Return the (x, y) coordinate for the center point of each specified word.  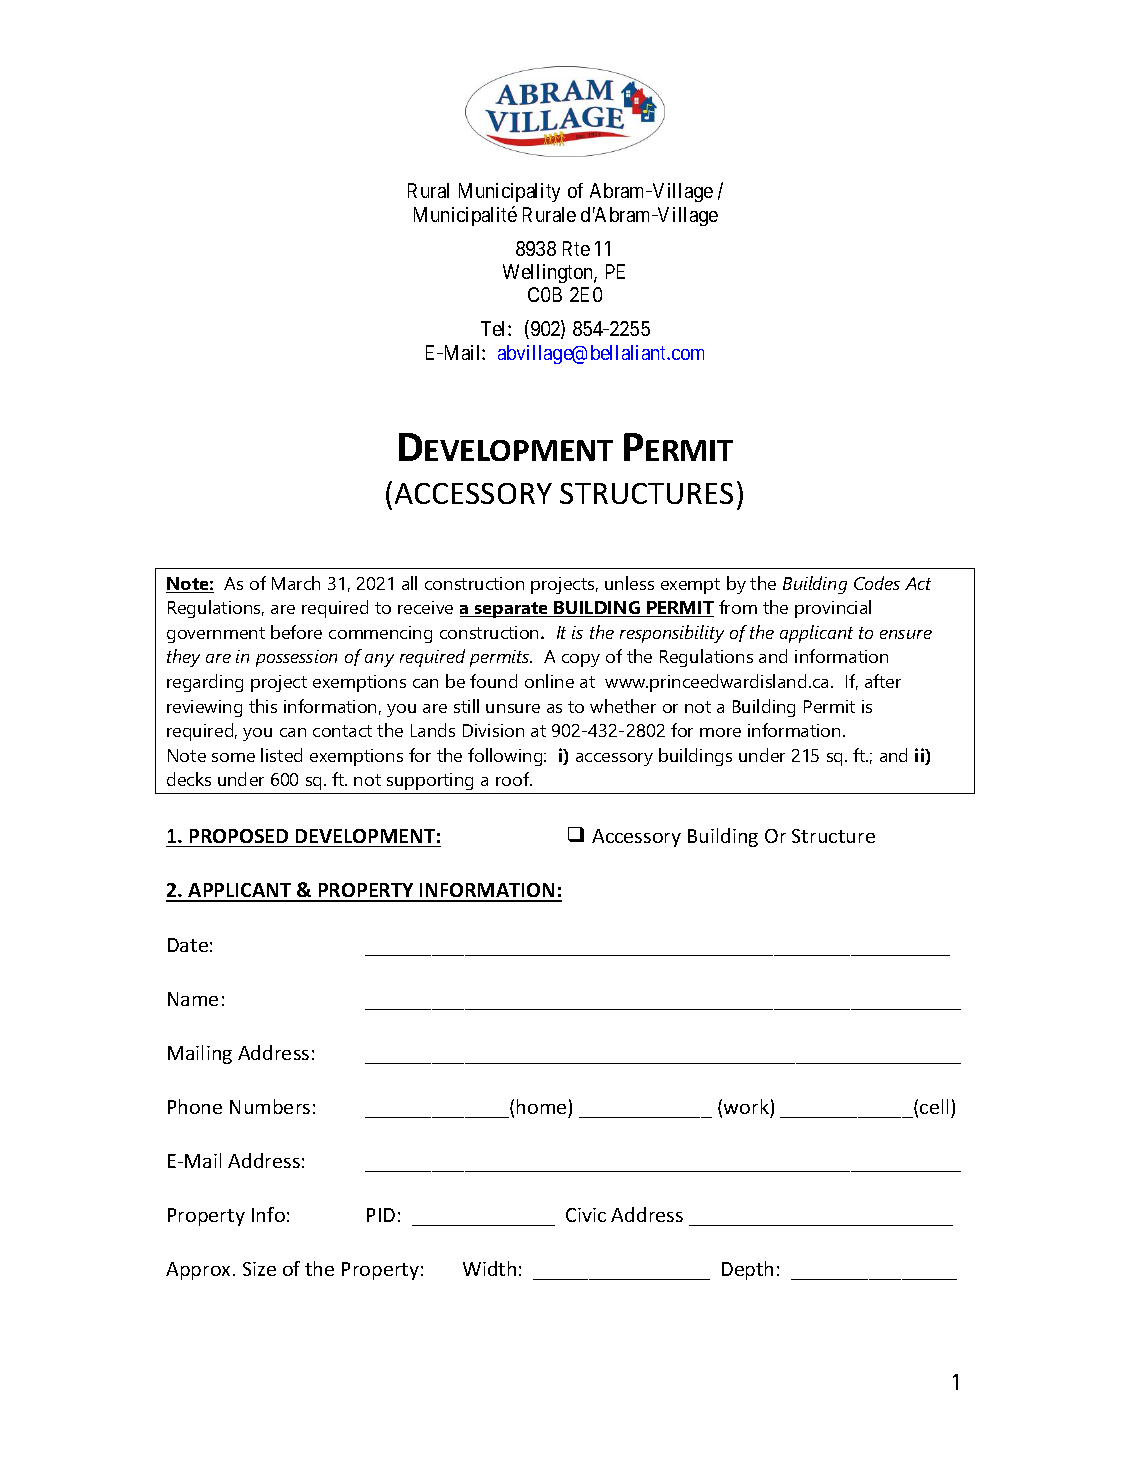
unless (629, 583)
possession (296, 658)
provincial (833, 609)
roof (514, 779)
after (883, 681)
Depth (747, 1270)
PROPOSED (239, 836)
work (746, 1106)
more (720, 732)
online (549, 681)
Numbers (270, 1106)
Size (259, 1269)
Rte (576, 248)
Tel (495, 328)
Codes (877, 583)
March (296, 583)
